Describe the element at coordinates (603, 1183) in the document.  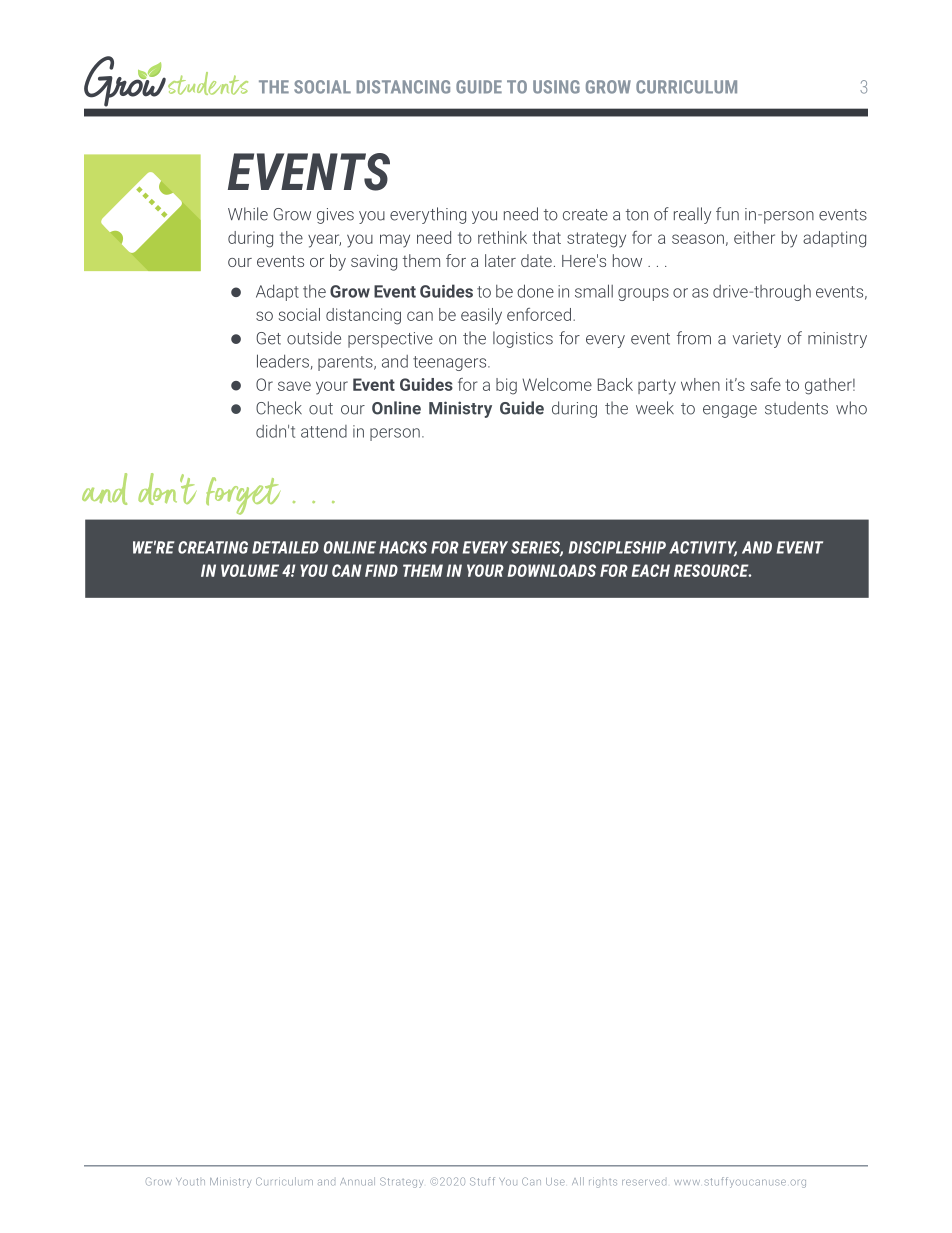
I see `rights` at that location.
